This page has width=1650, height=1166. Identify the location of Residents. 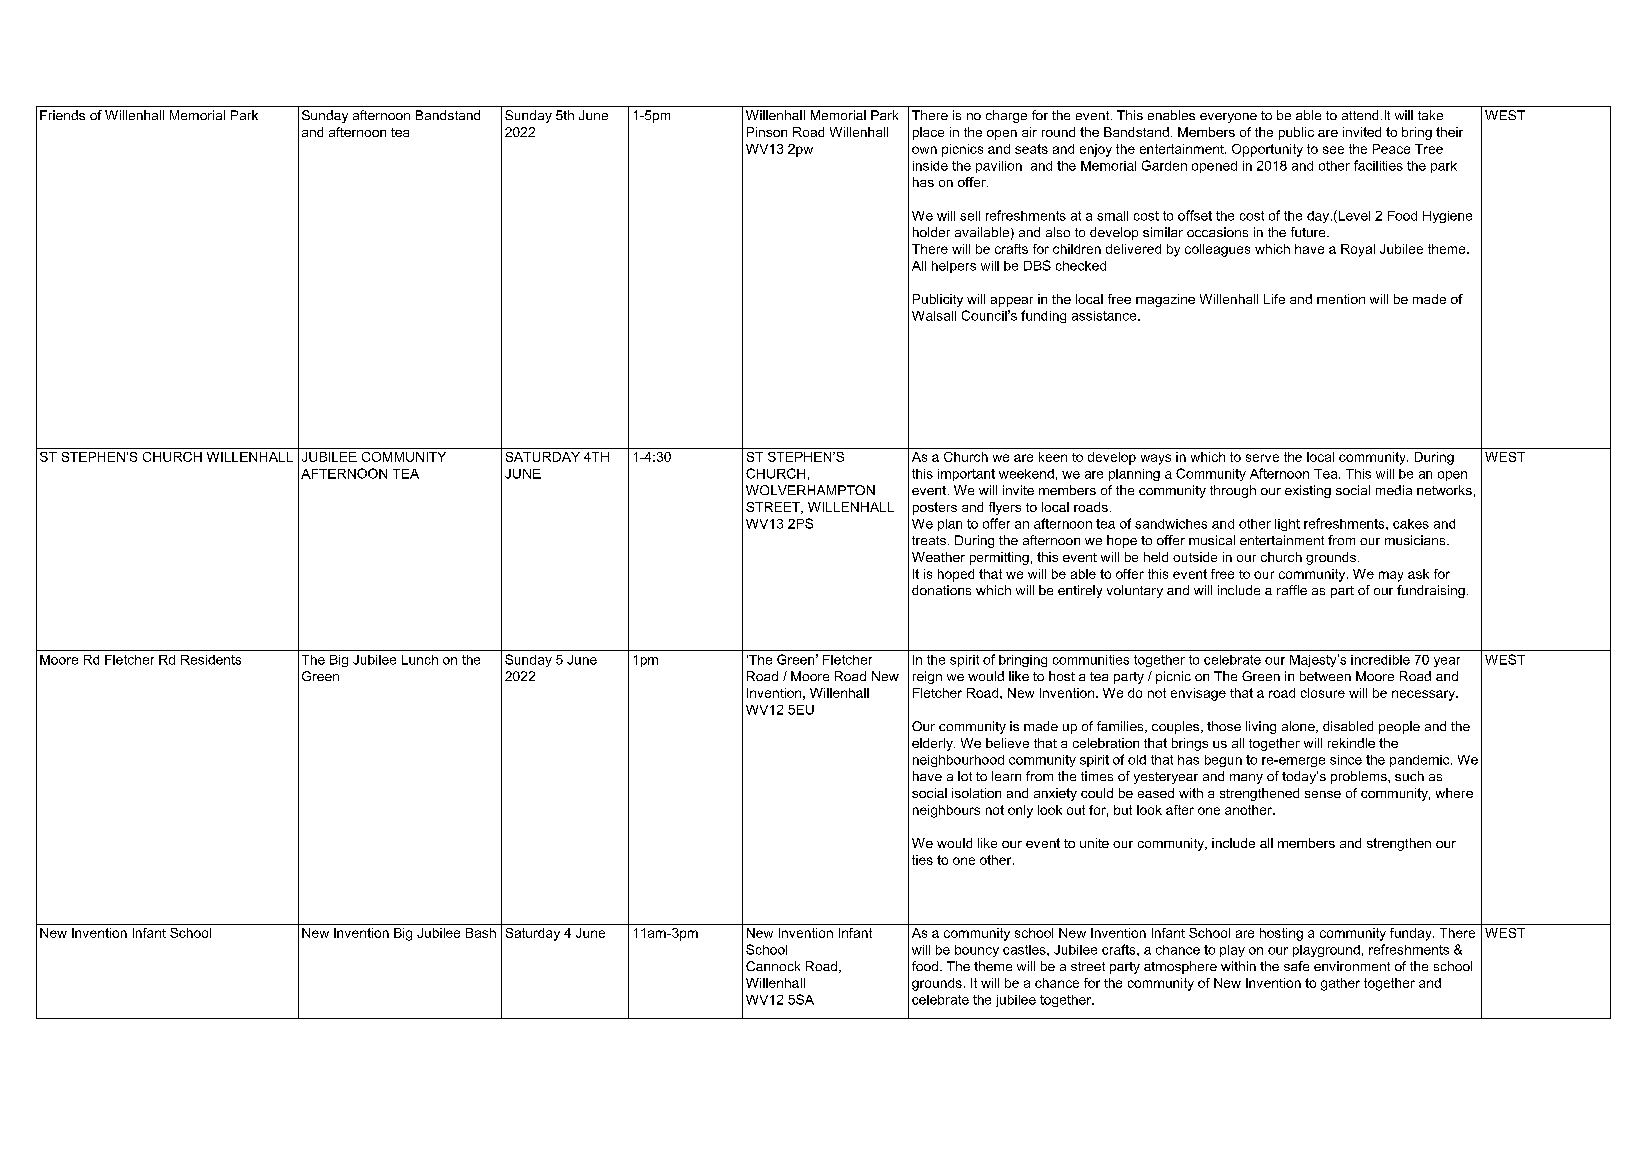
(211, 660).
